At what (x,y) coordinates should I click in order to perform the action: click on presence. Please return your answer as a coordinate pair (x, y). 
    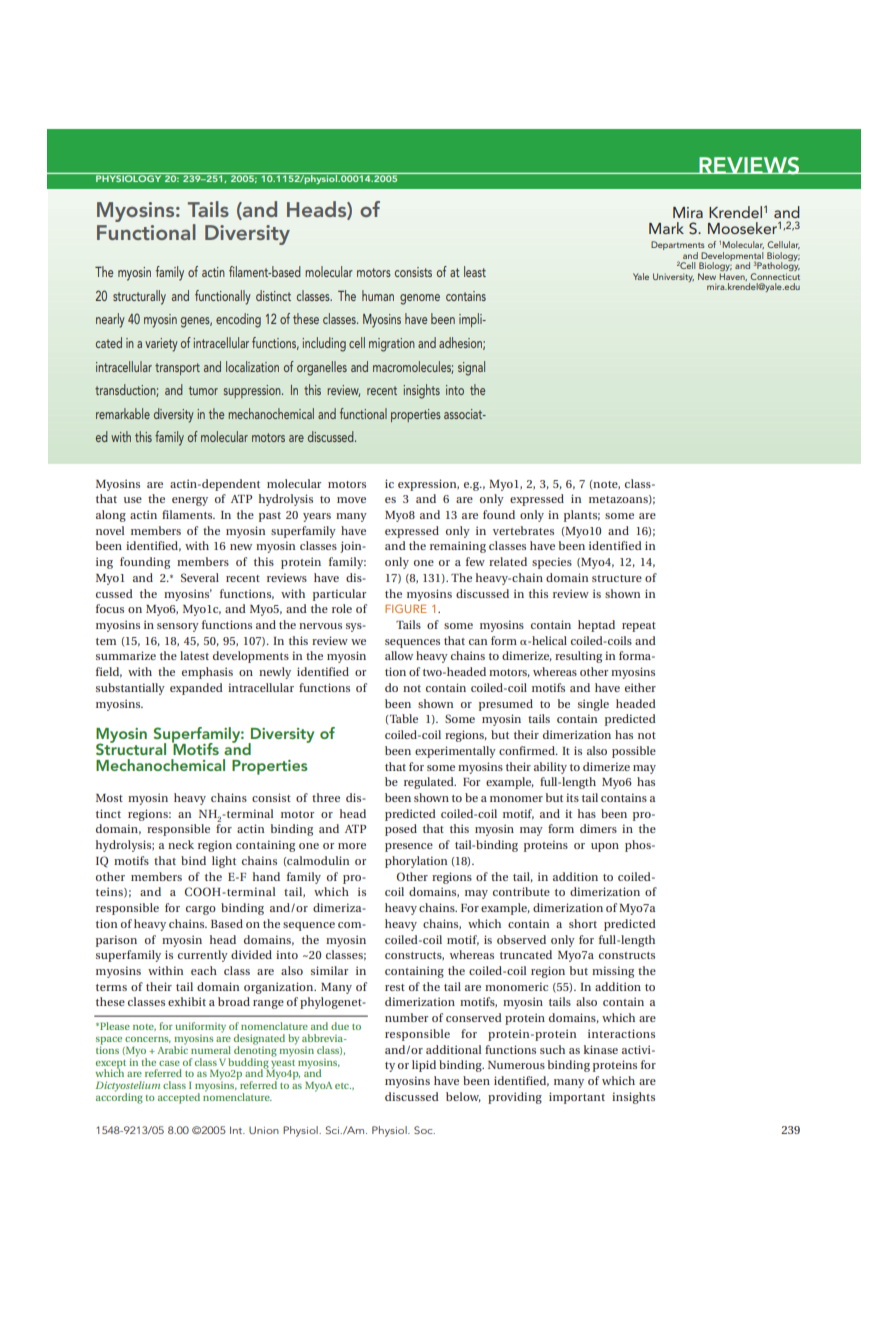
    Looking at the image, I should click on (409, 847).
